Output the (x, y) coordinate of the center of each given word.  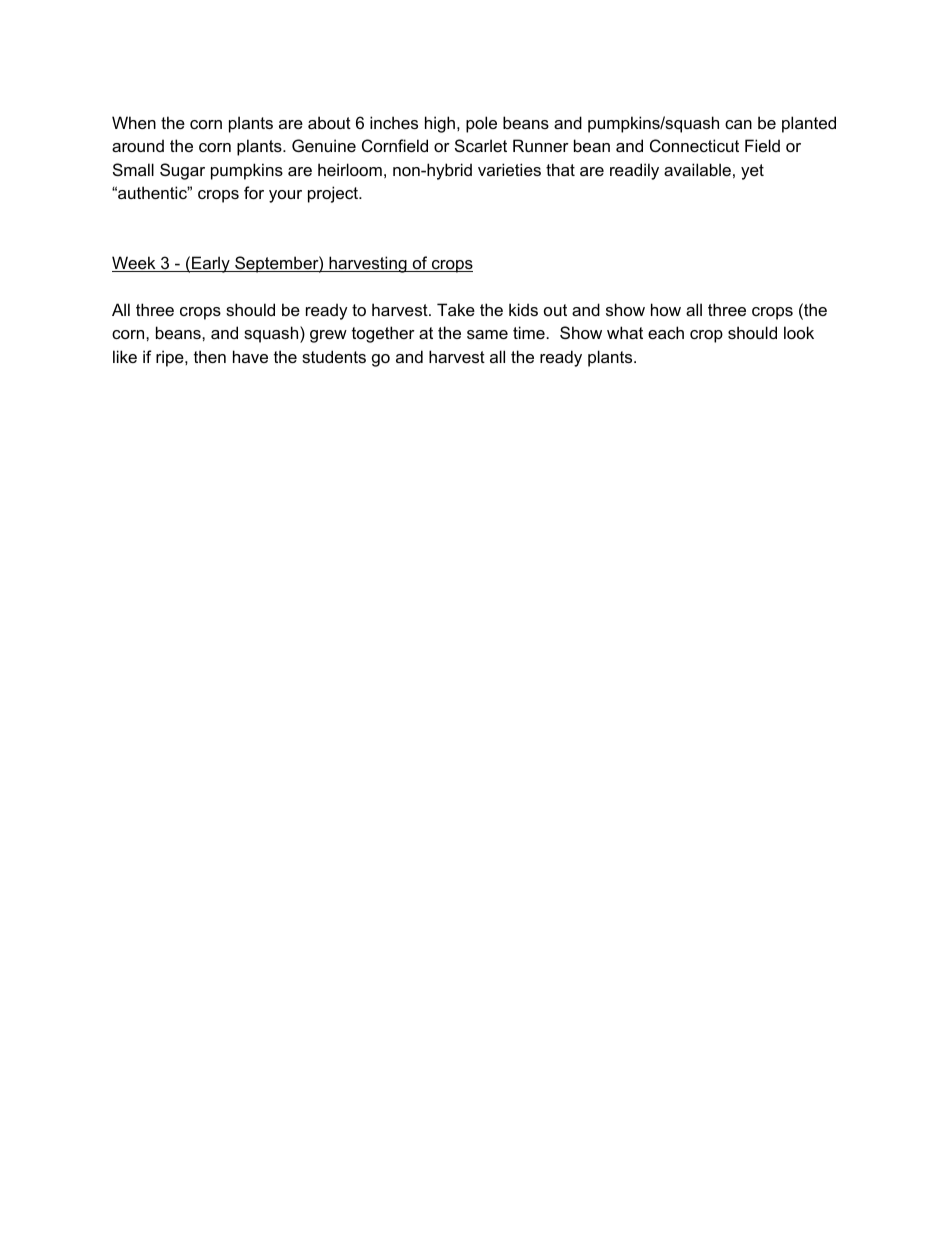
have (250, 356)
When (134, 122)
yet (752, 172)
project (334, 194)
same (487, 334)
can (738, 124)
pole (481, 124)
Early (211, 264)
